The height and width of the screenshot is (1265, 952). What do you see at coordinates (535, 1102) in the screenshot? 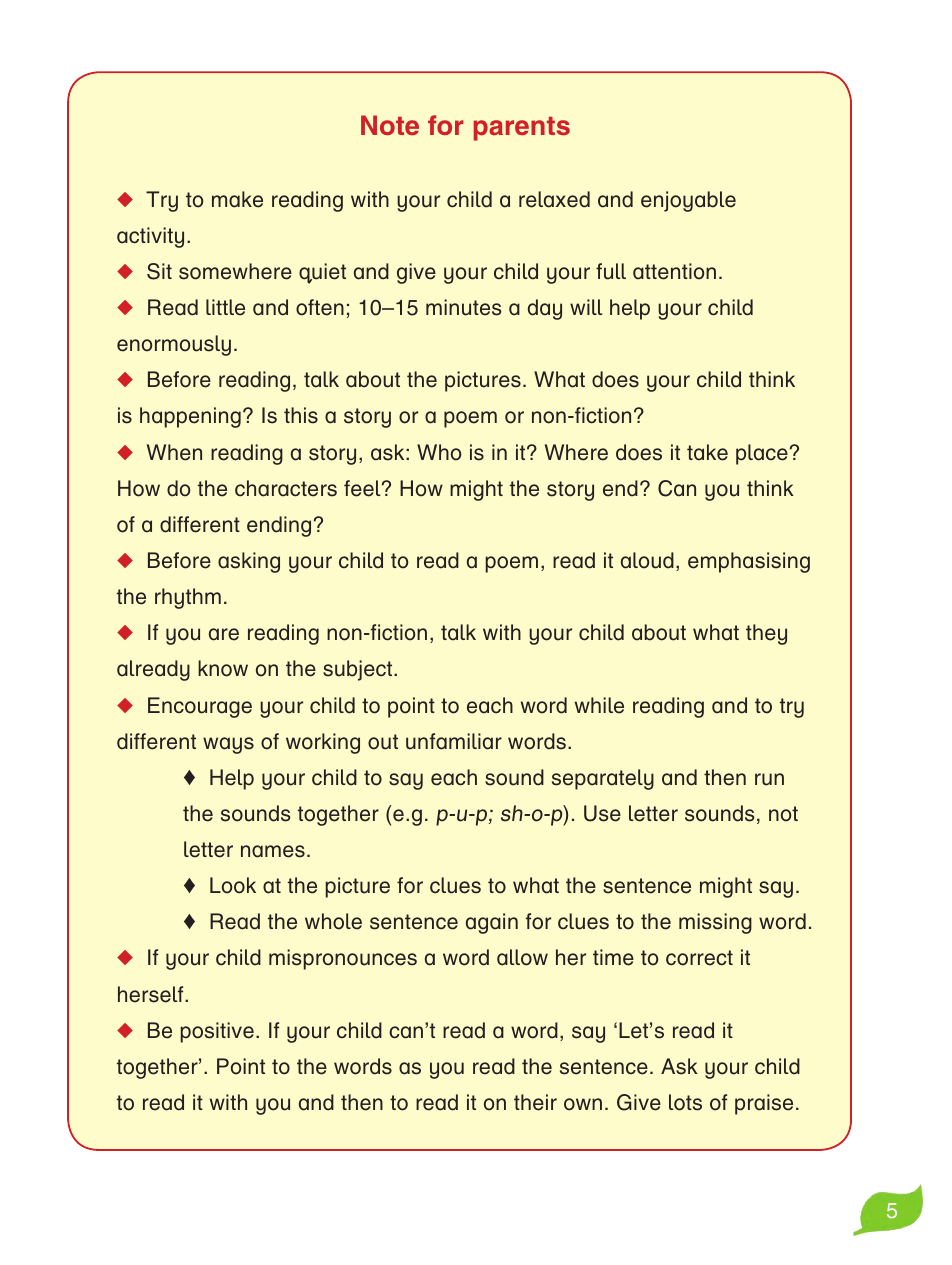
I see `their` at bounding box center [535, 1102].
